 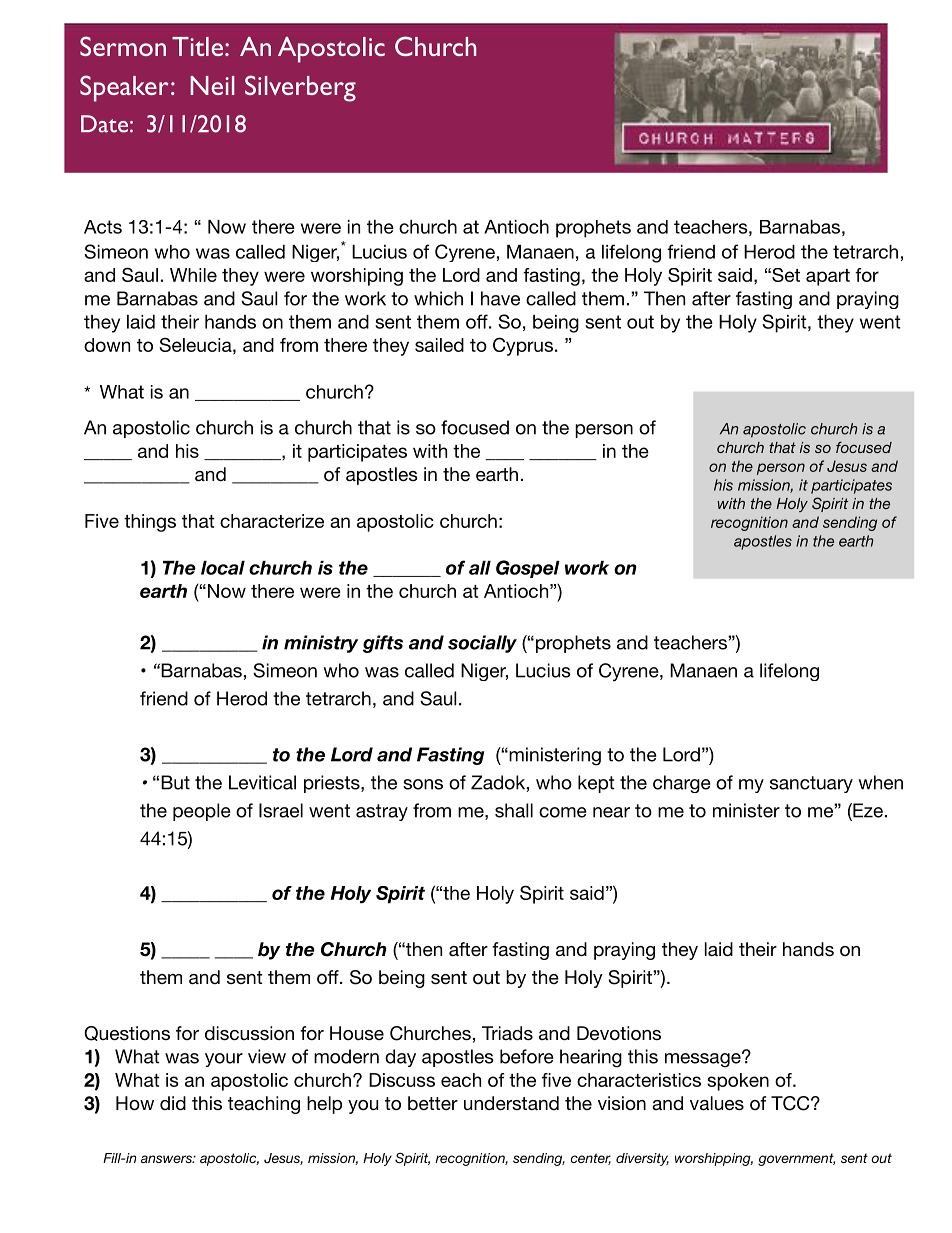 I want to click on did, so click(x=173, y=1103).
